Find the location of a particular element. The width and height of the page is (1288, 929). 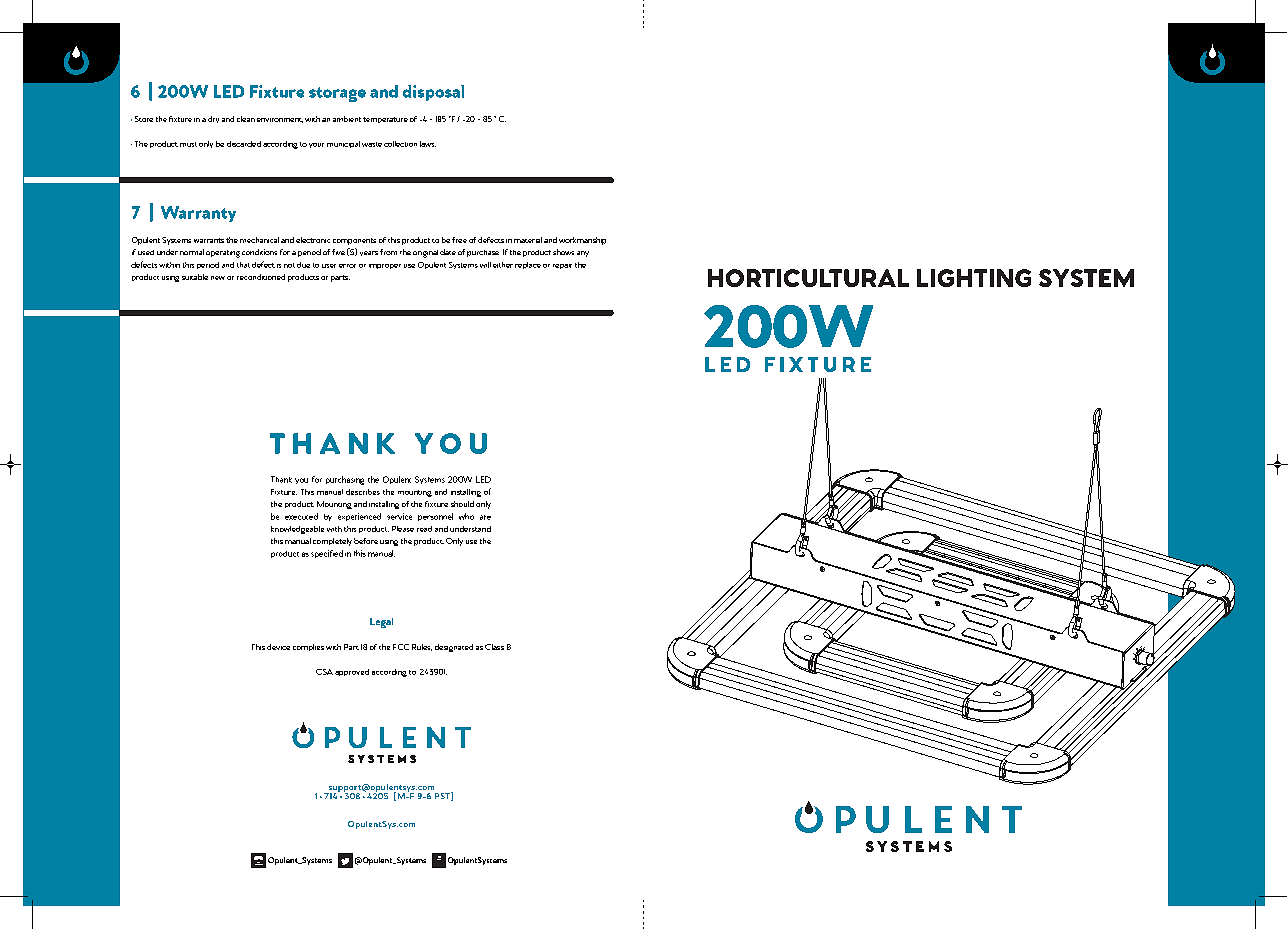

Class is located at coordinates (494, 647).
